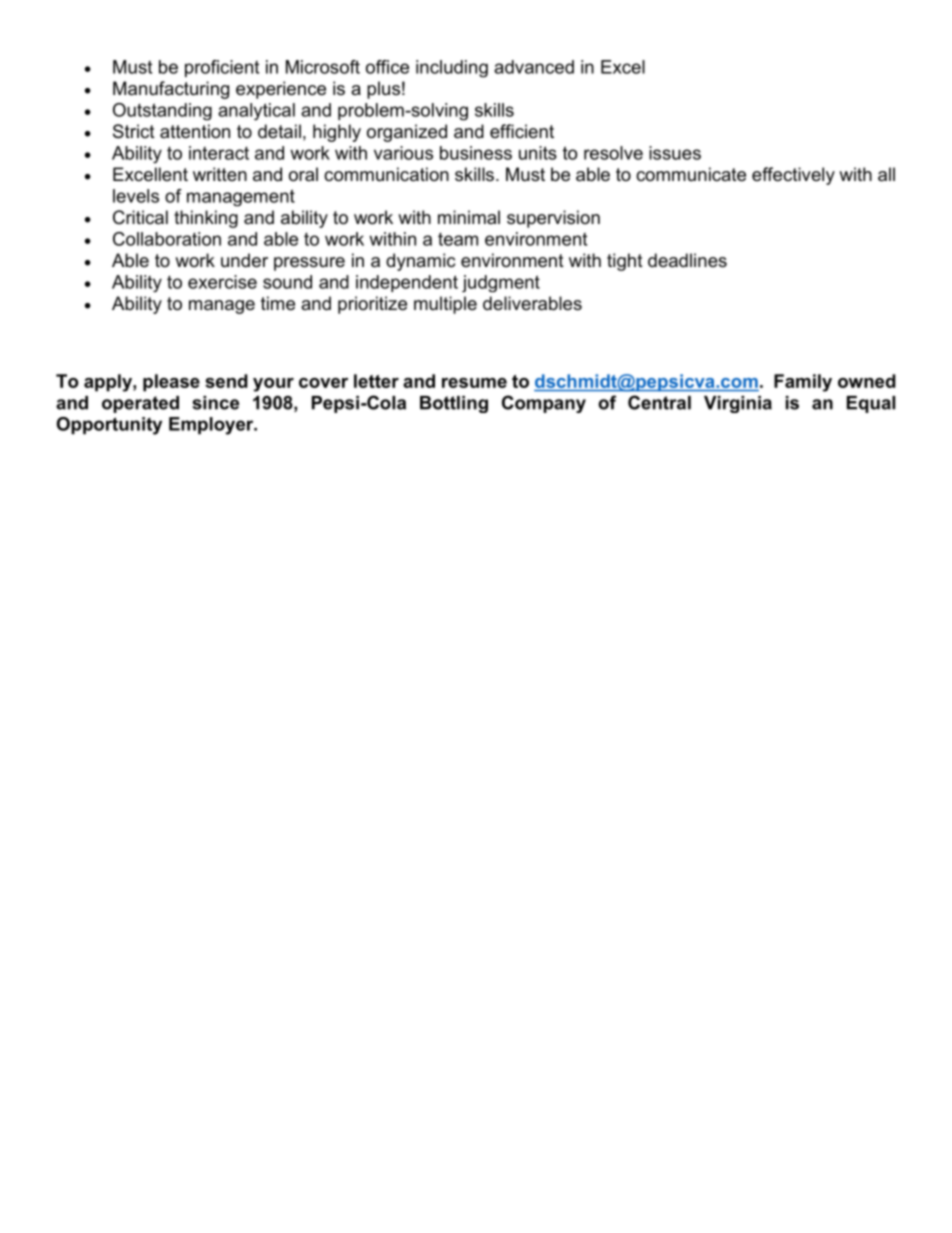 The height and width of the screenshot is (1233, 952). I want to click on including, so click(452, 69).
